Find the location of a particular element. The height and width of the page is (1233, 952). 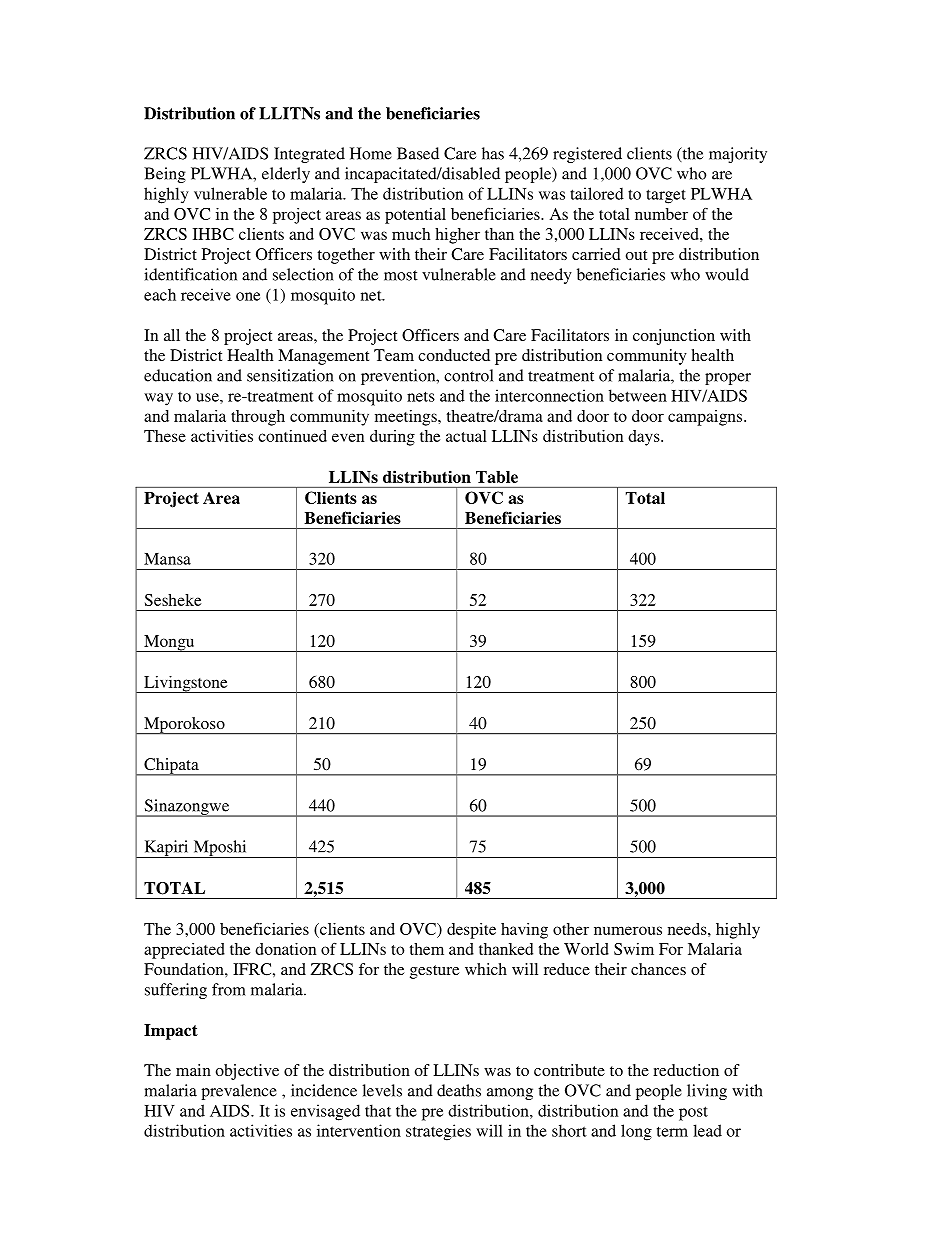

despite is located at coordinates (471, 931).
